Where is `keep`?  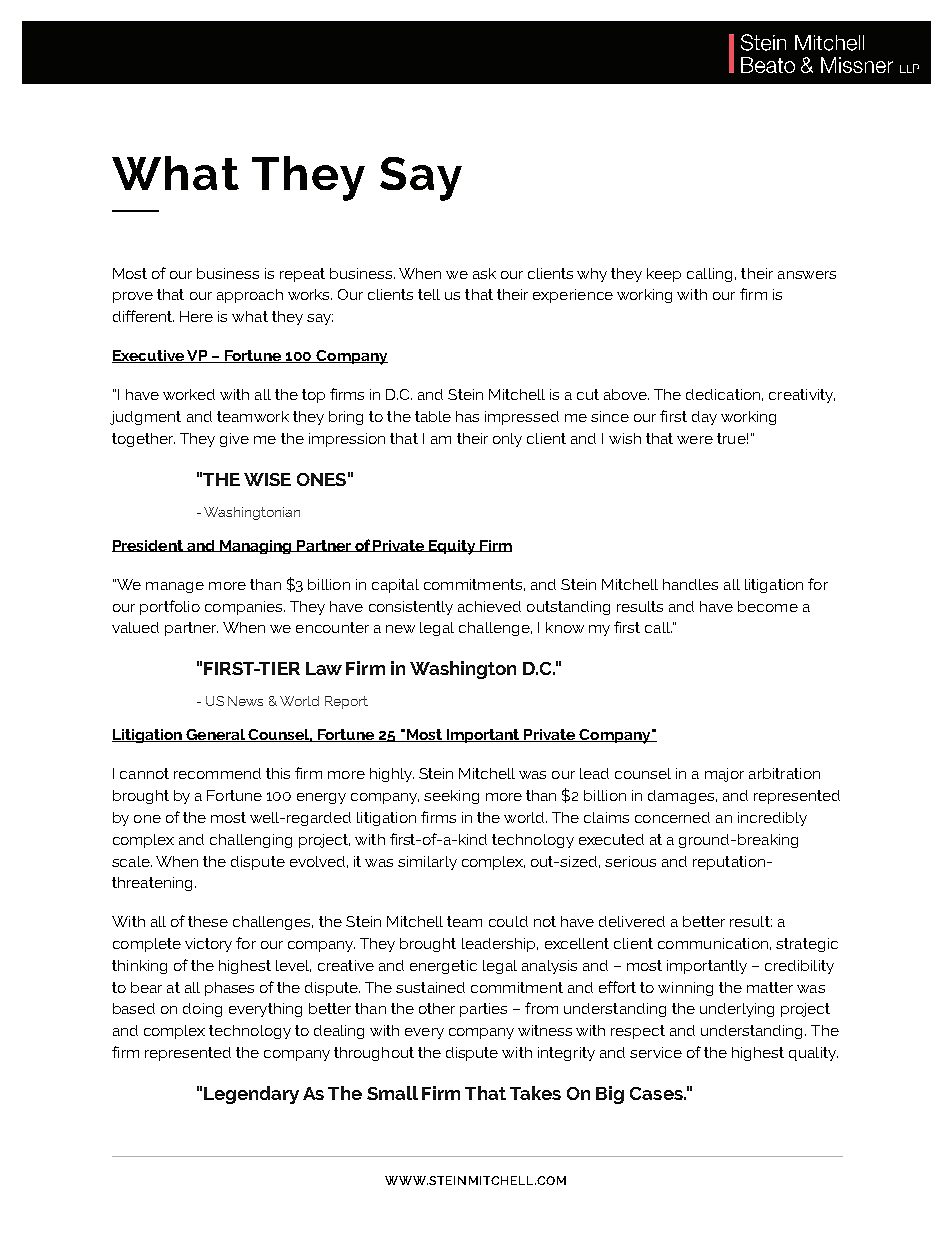
keep is located at coordinates (664, 275).
